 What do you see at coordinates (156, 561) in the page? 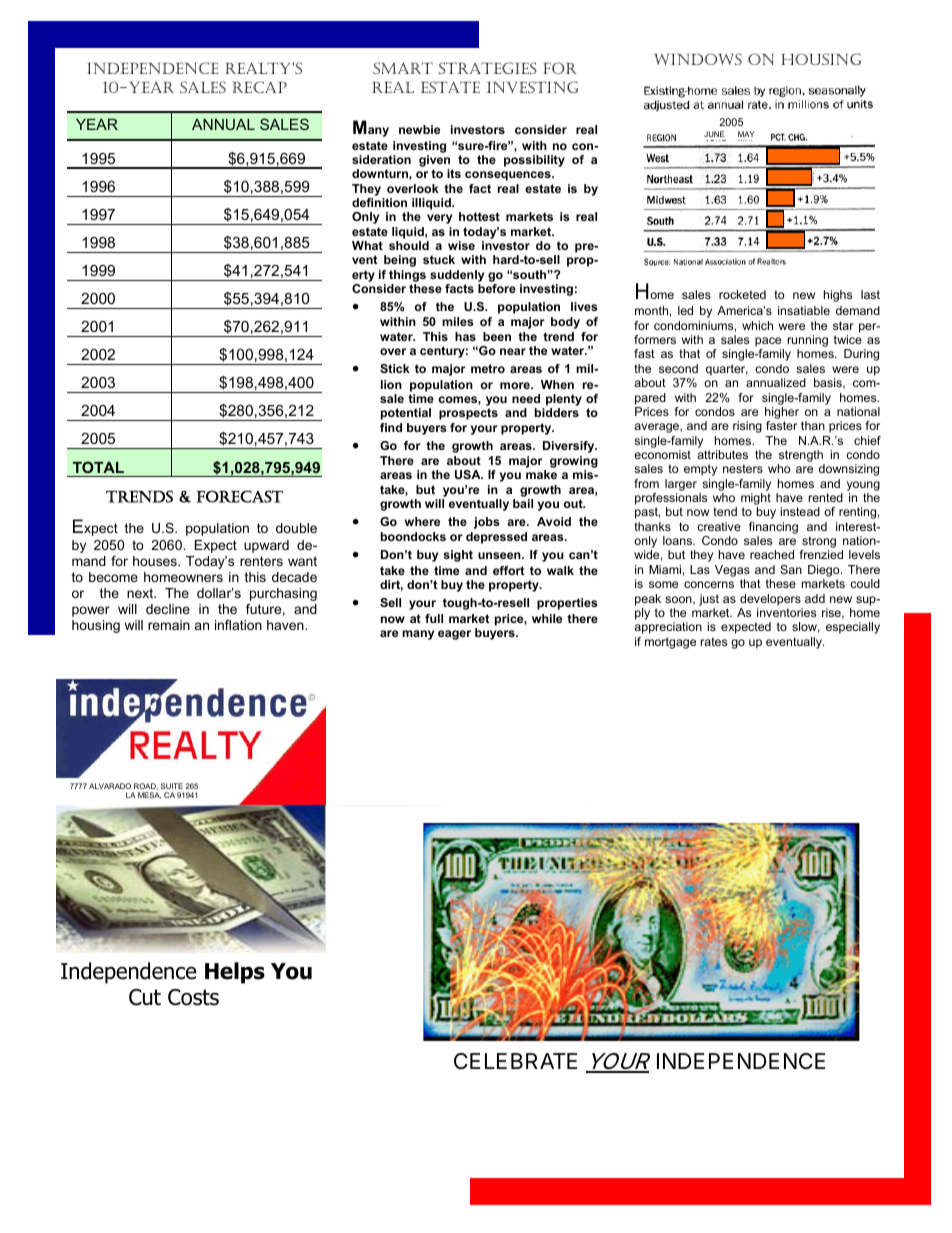
I see `houses` at bounding box center [156, 561].
